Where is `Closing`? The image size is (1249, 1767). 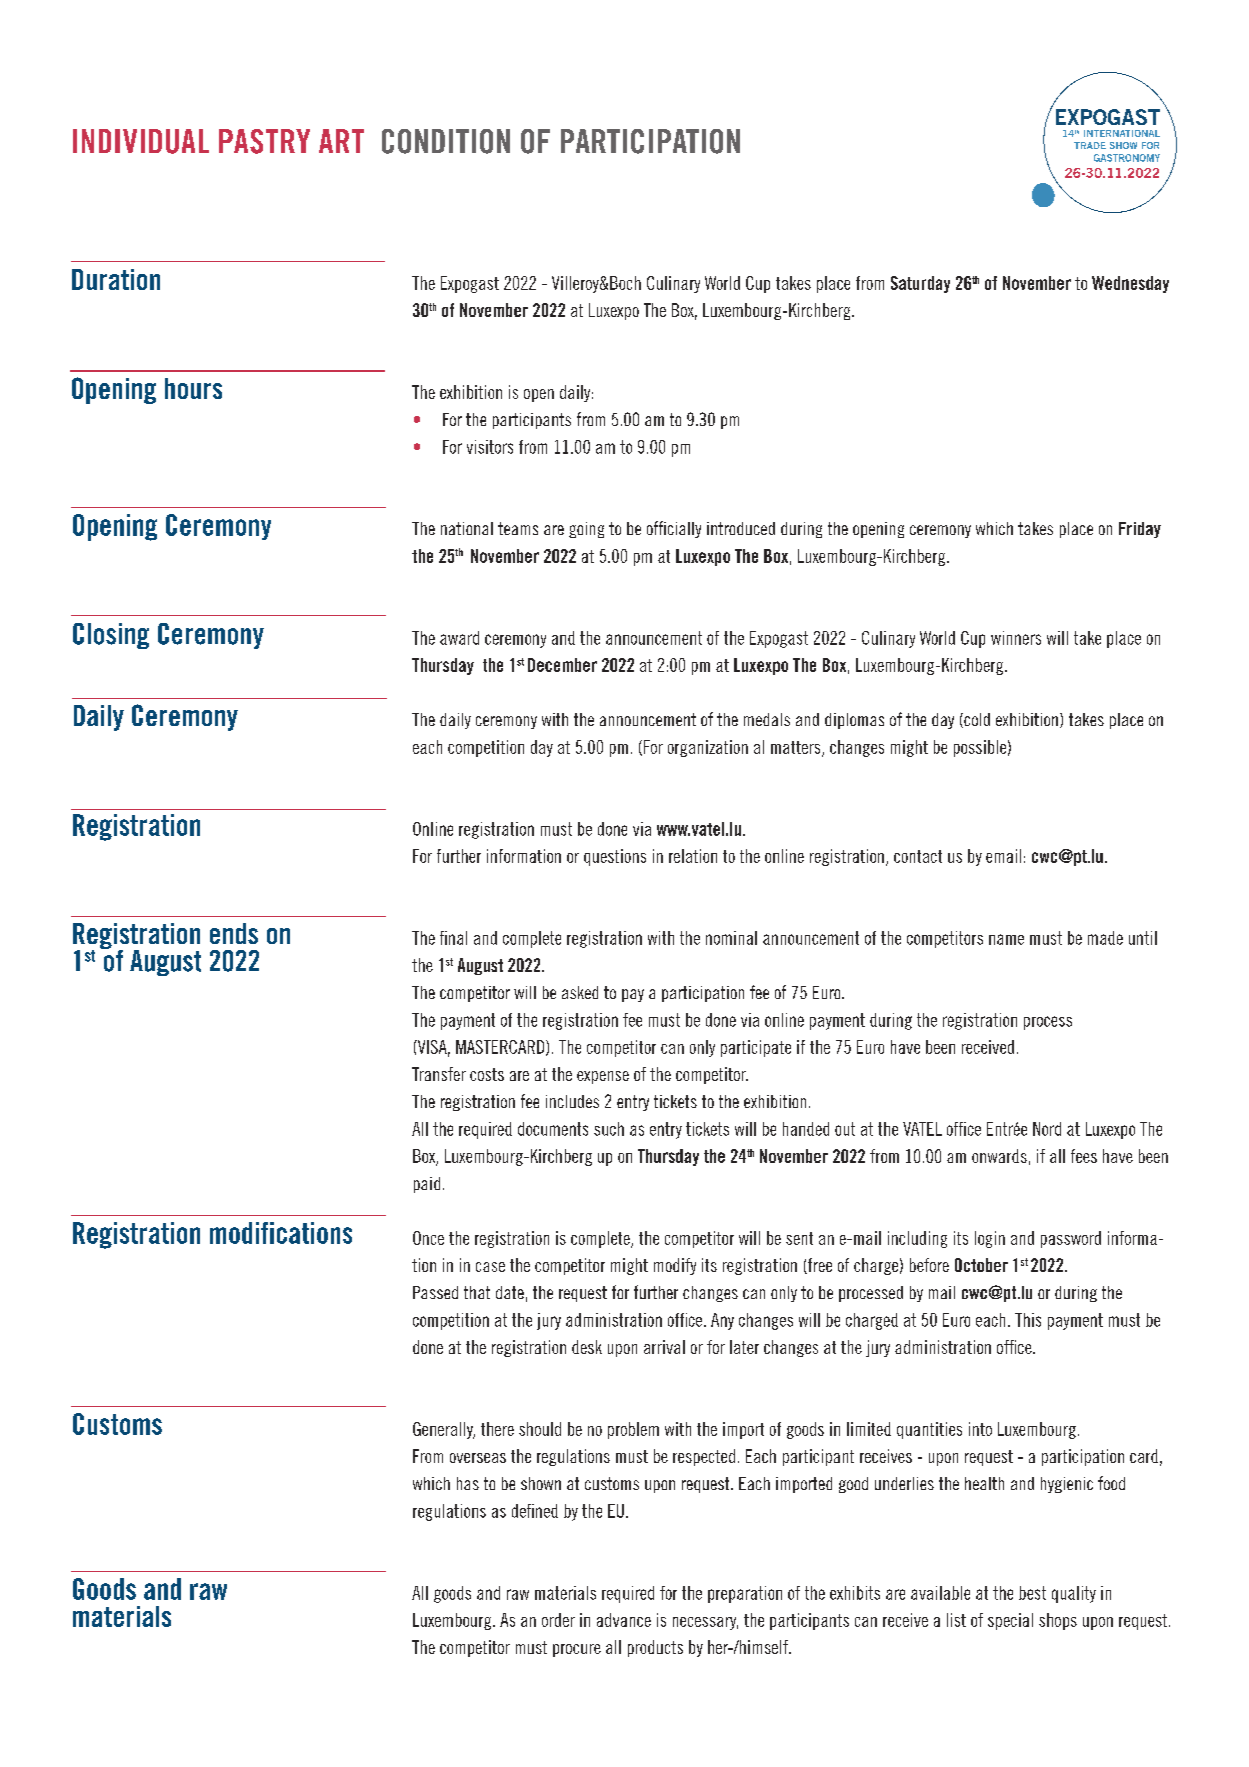
Closing is located at coordinates (111, 636).
